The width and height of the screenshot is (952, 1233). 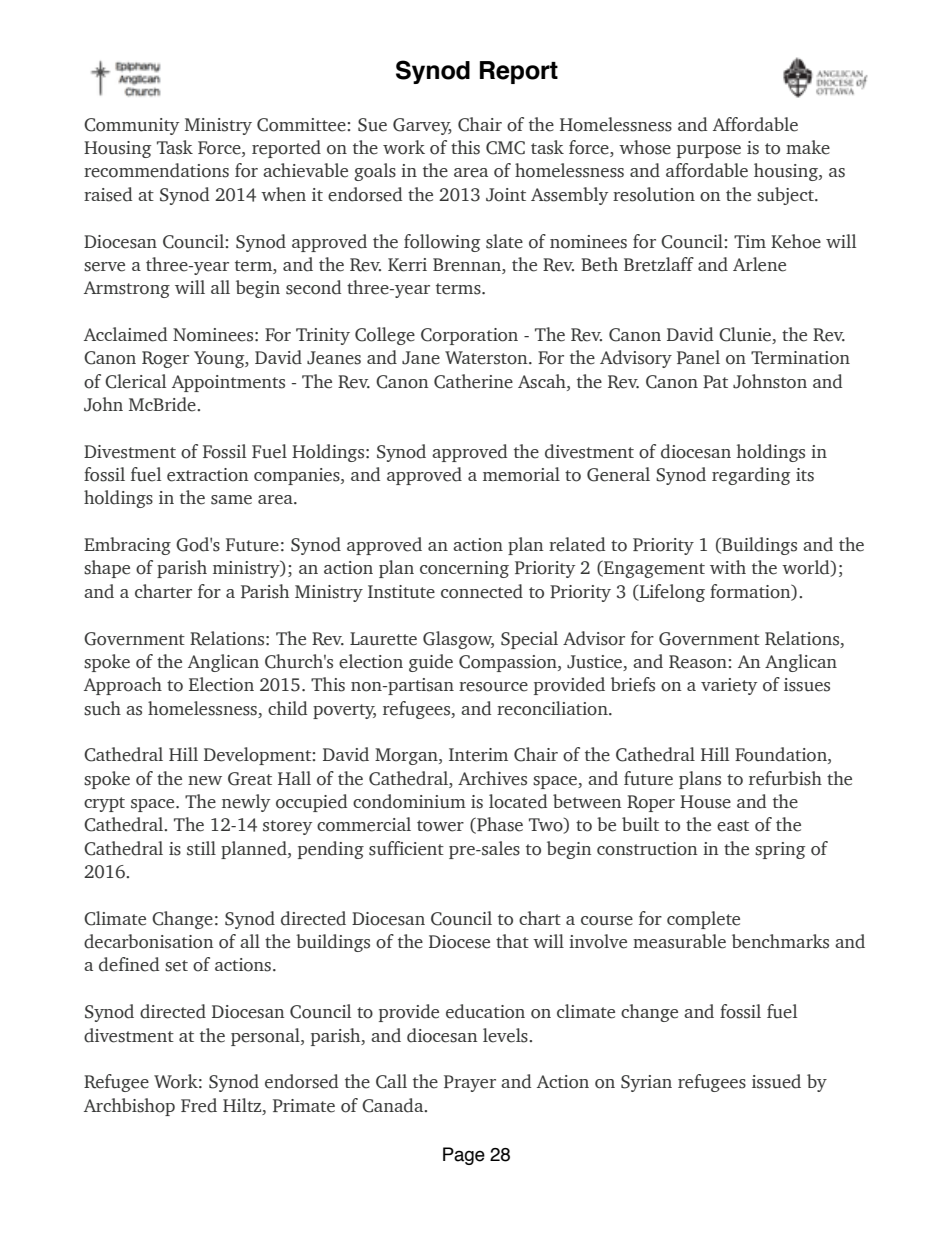 I want to click on CMC, so click(x=505, y=148).
